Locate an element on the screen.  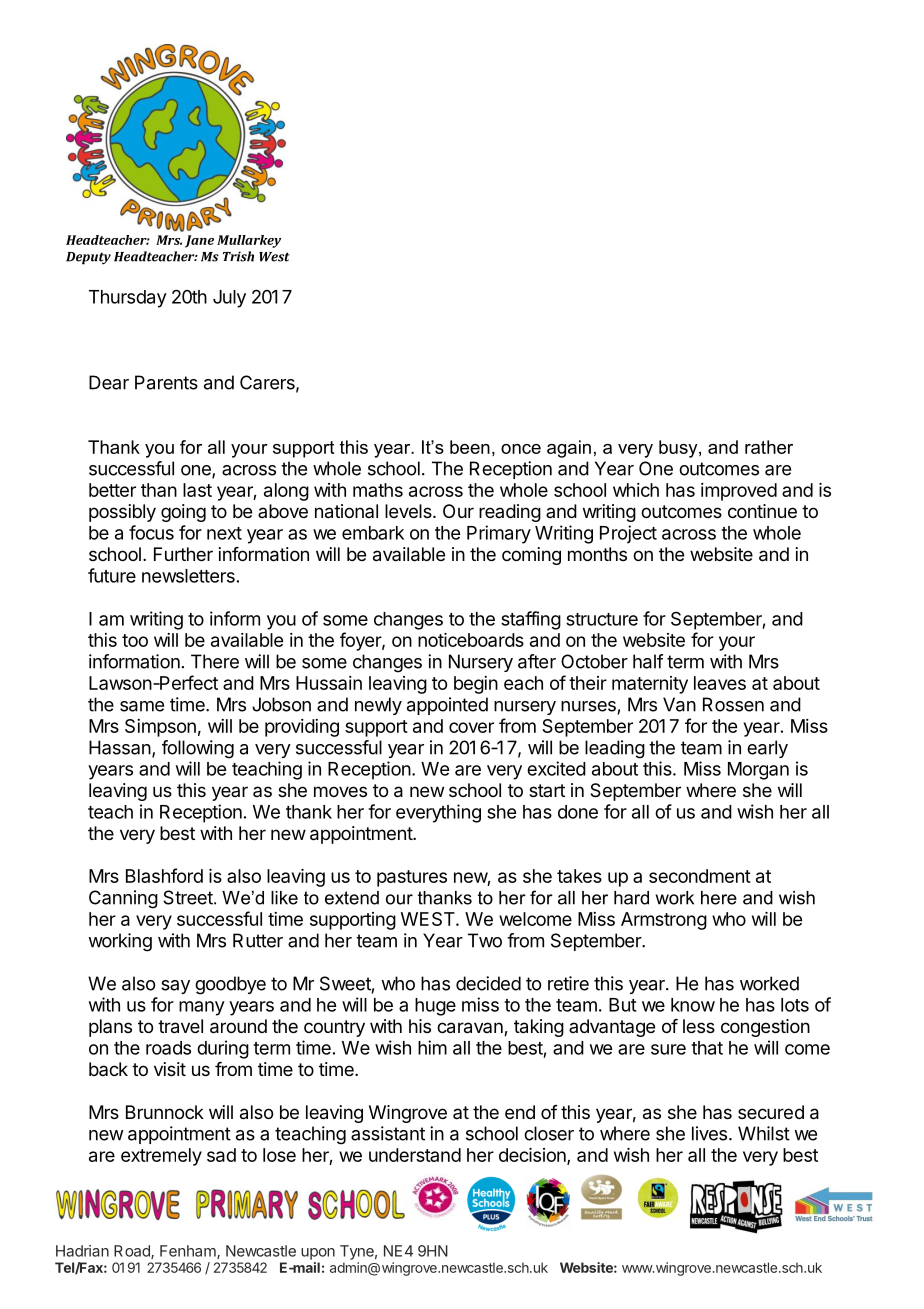
Simpson is located at coordinates (160, 728).
